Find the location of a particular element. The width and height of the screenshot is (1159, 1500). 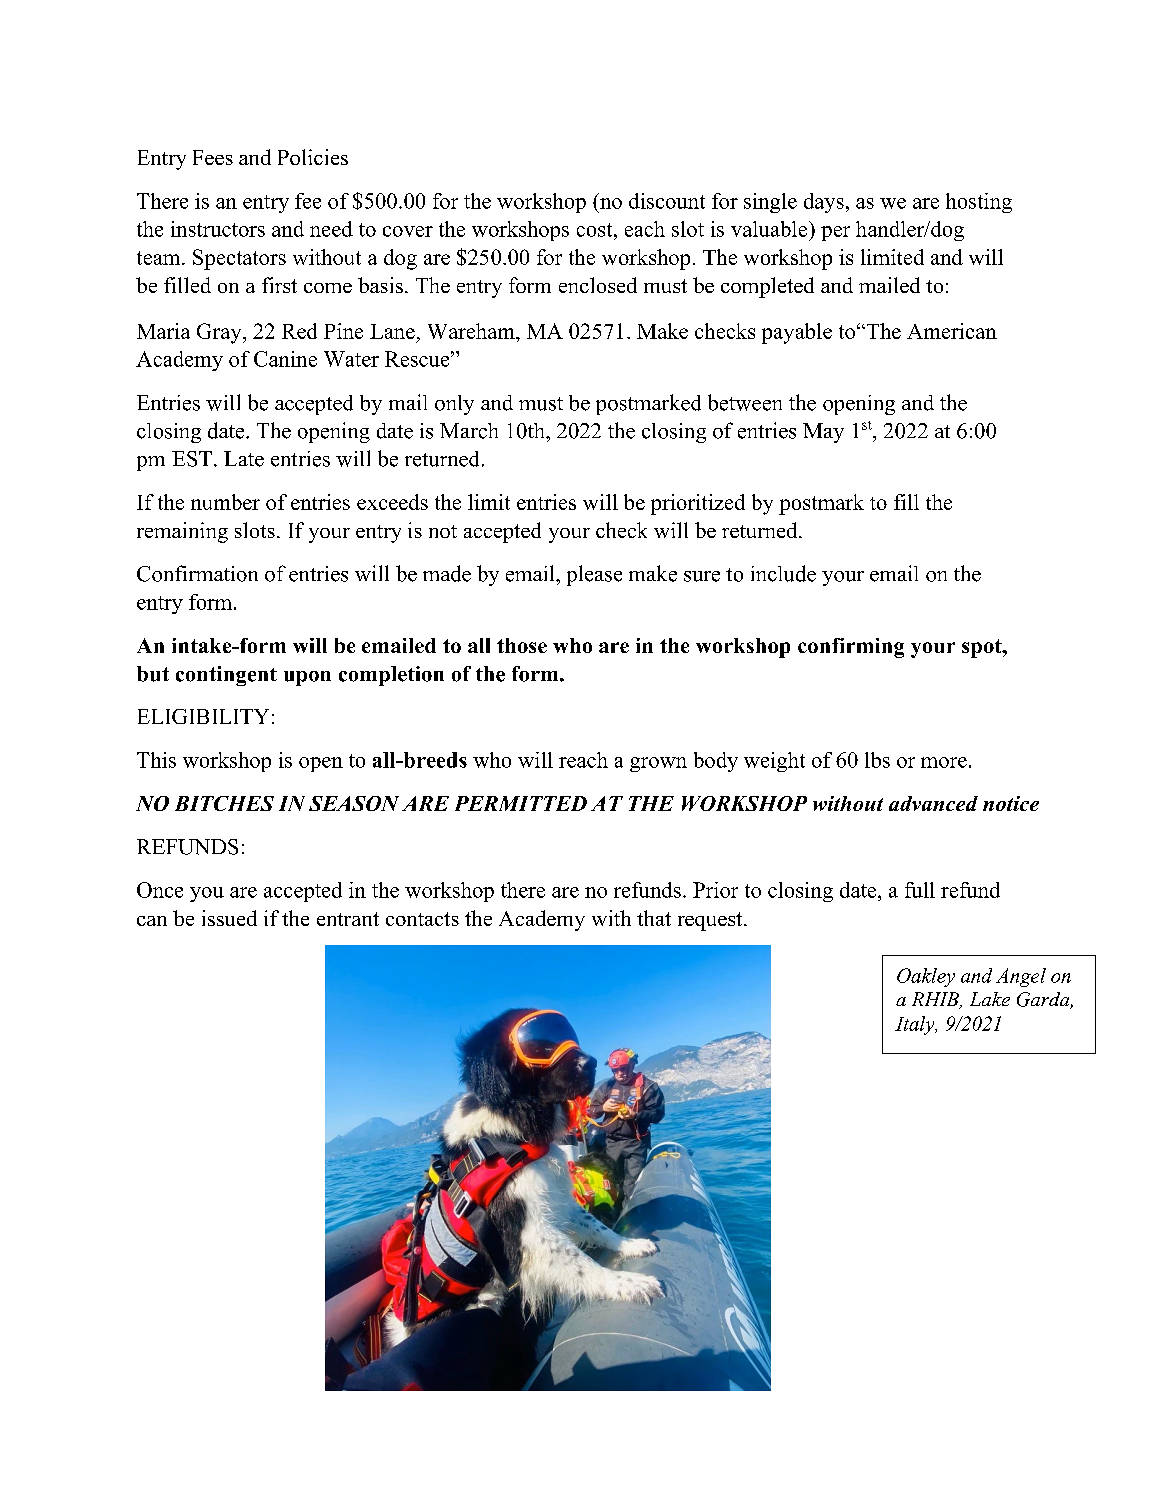

that is located at coordinates (654, 918).
